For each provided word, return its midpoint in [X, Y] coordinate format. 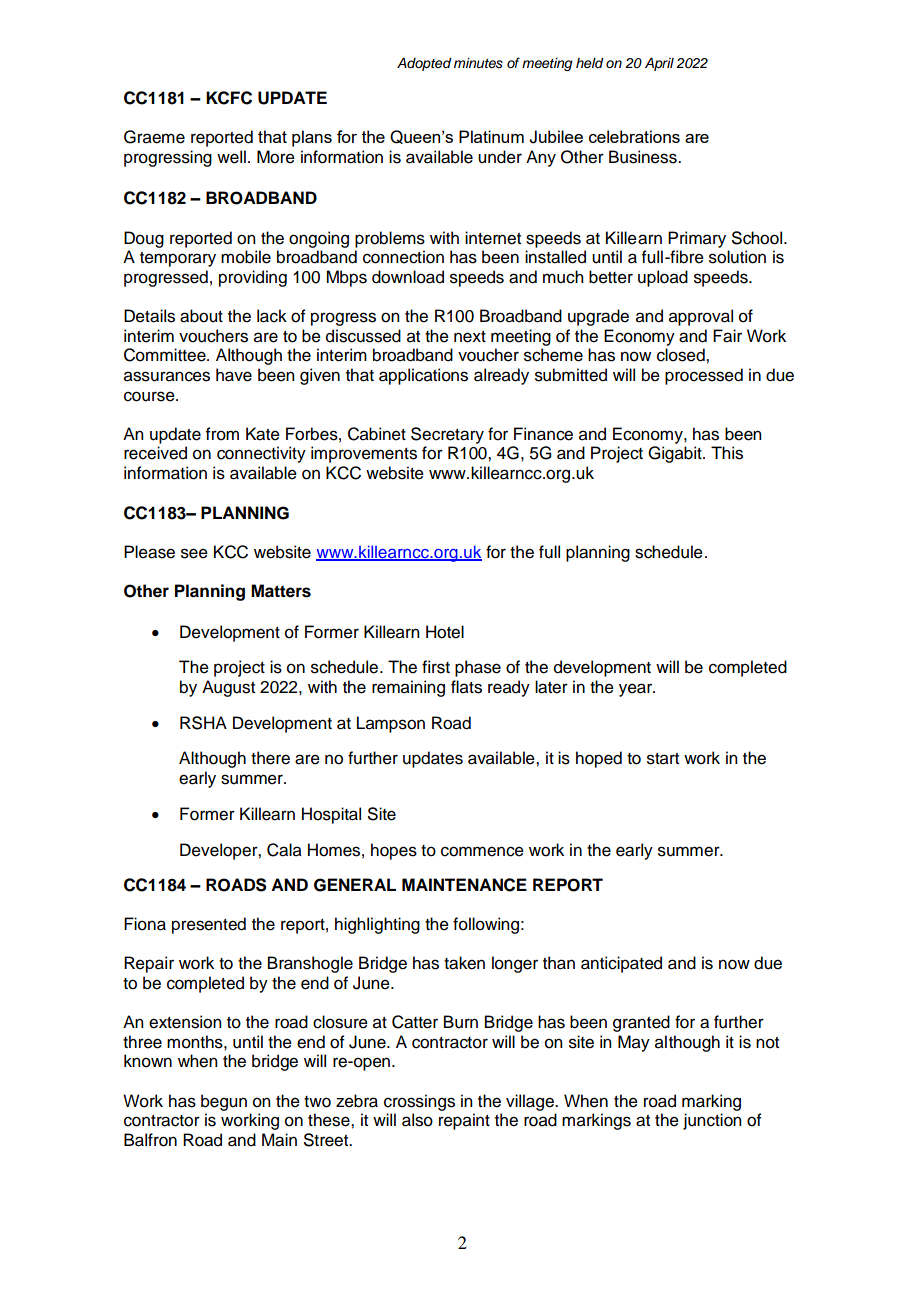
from [222, 434]
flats [466, 687]
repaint [464, 1121]
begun [224, 1102]
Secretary [447, 435]
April [659, 64]
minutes [478, 63]
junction [712, 1121]
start [663, 759]
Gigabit [676, 454]
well [231, 157]
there [270, 758]
